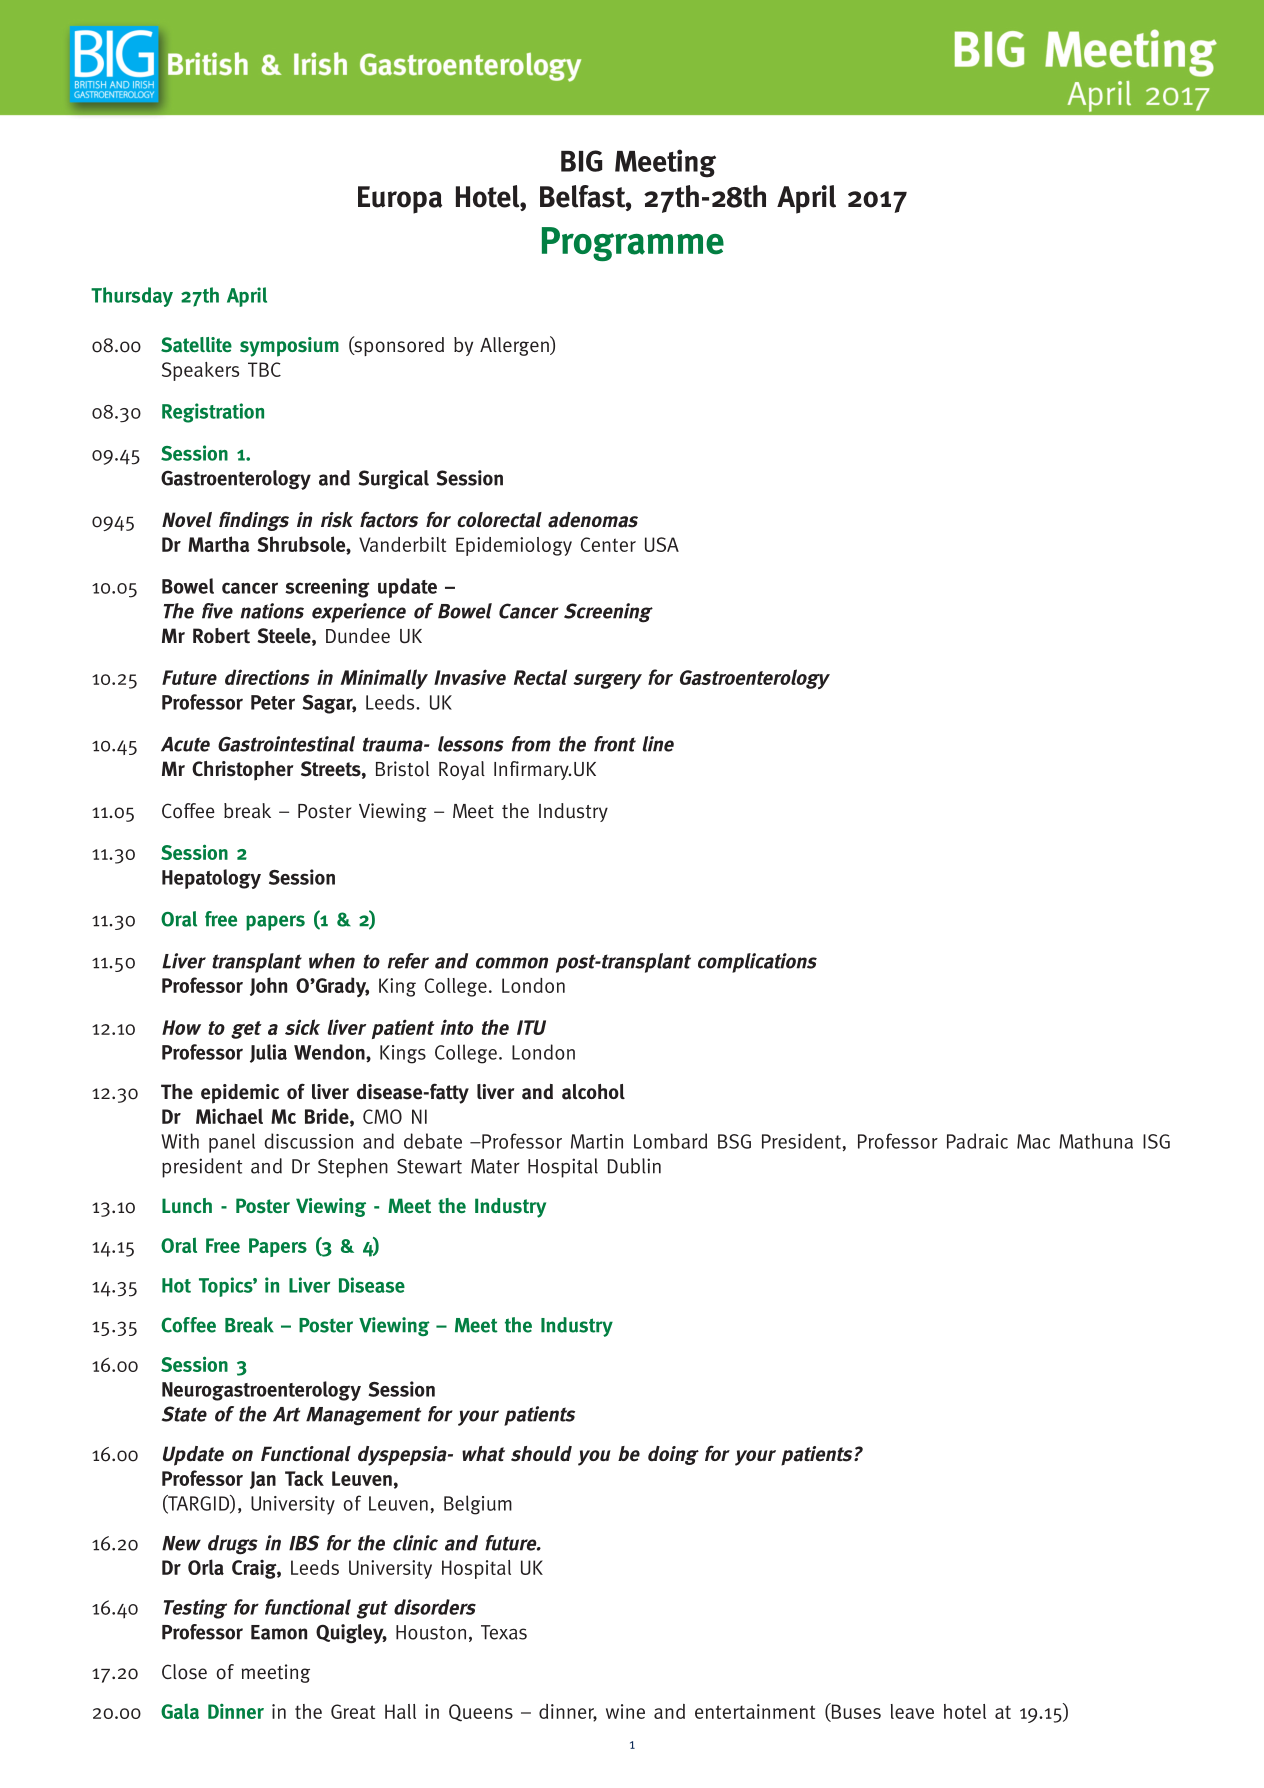  I want to click on Europa, so click(400, 200).
